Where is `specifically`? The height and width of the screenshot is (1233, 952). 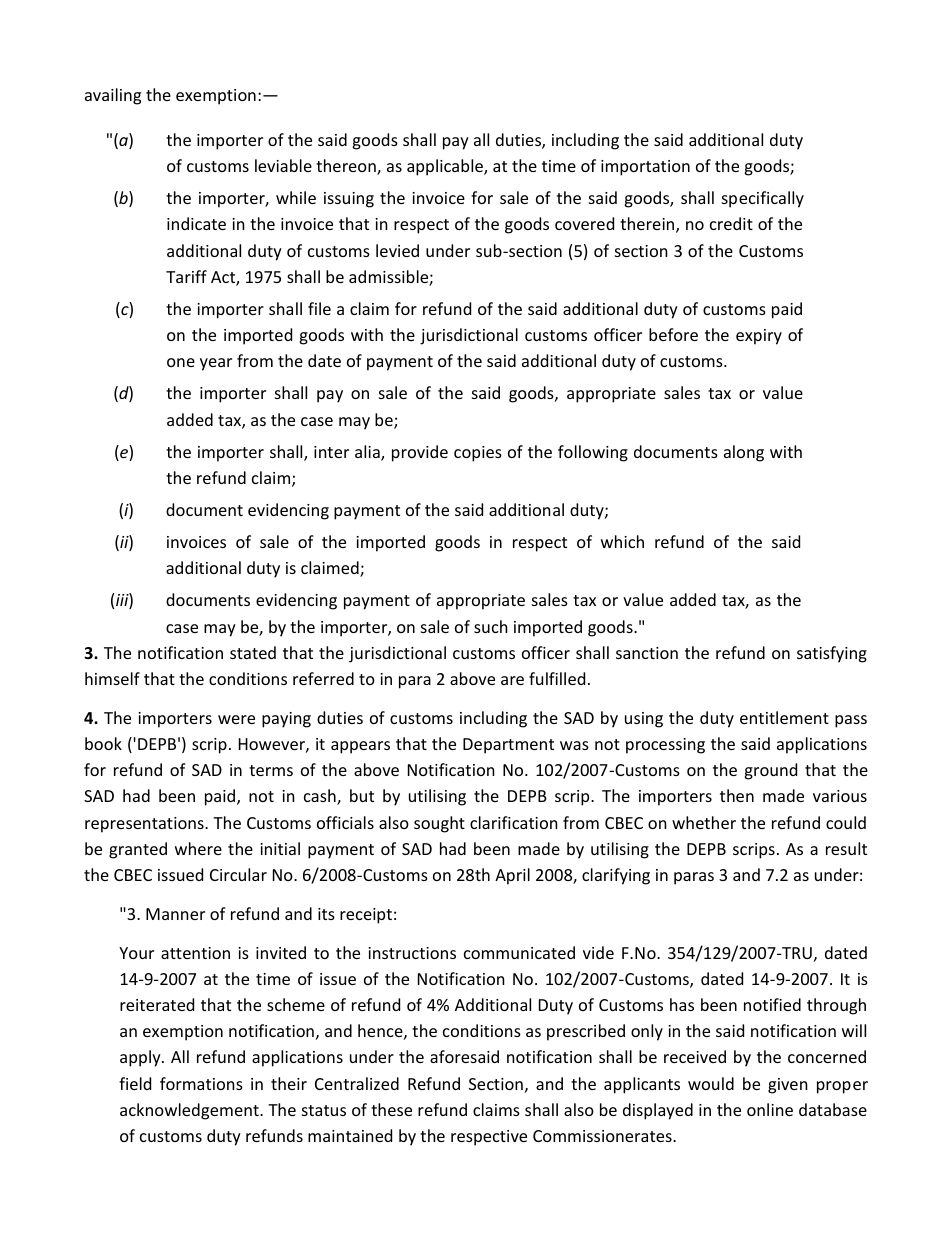 specifically is located at coordinates (763, 199).
